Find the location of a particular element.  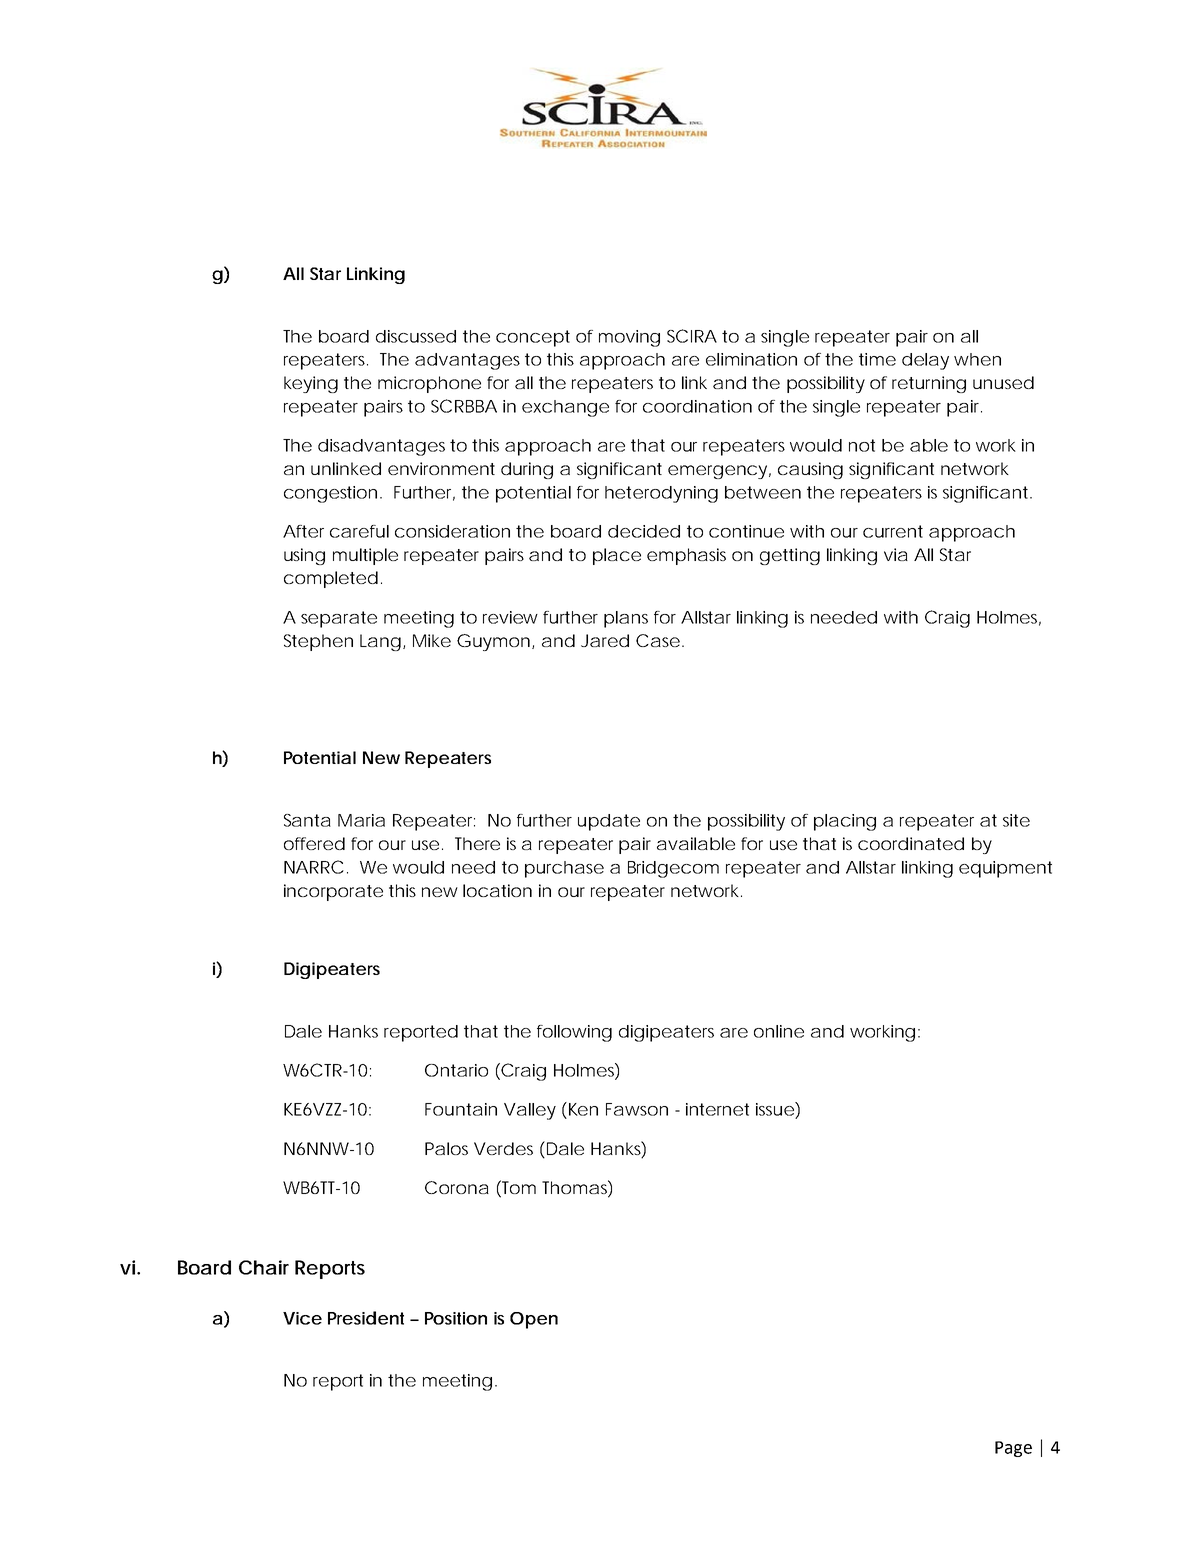

Lang is located at coordinates (380, 642).
